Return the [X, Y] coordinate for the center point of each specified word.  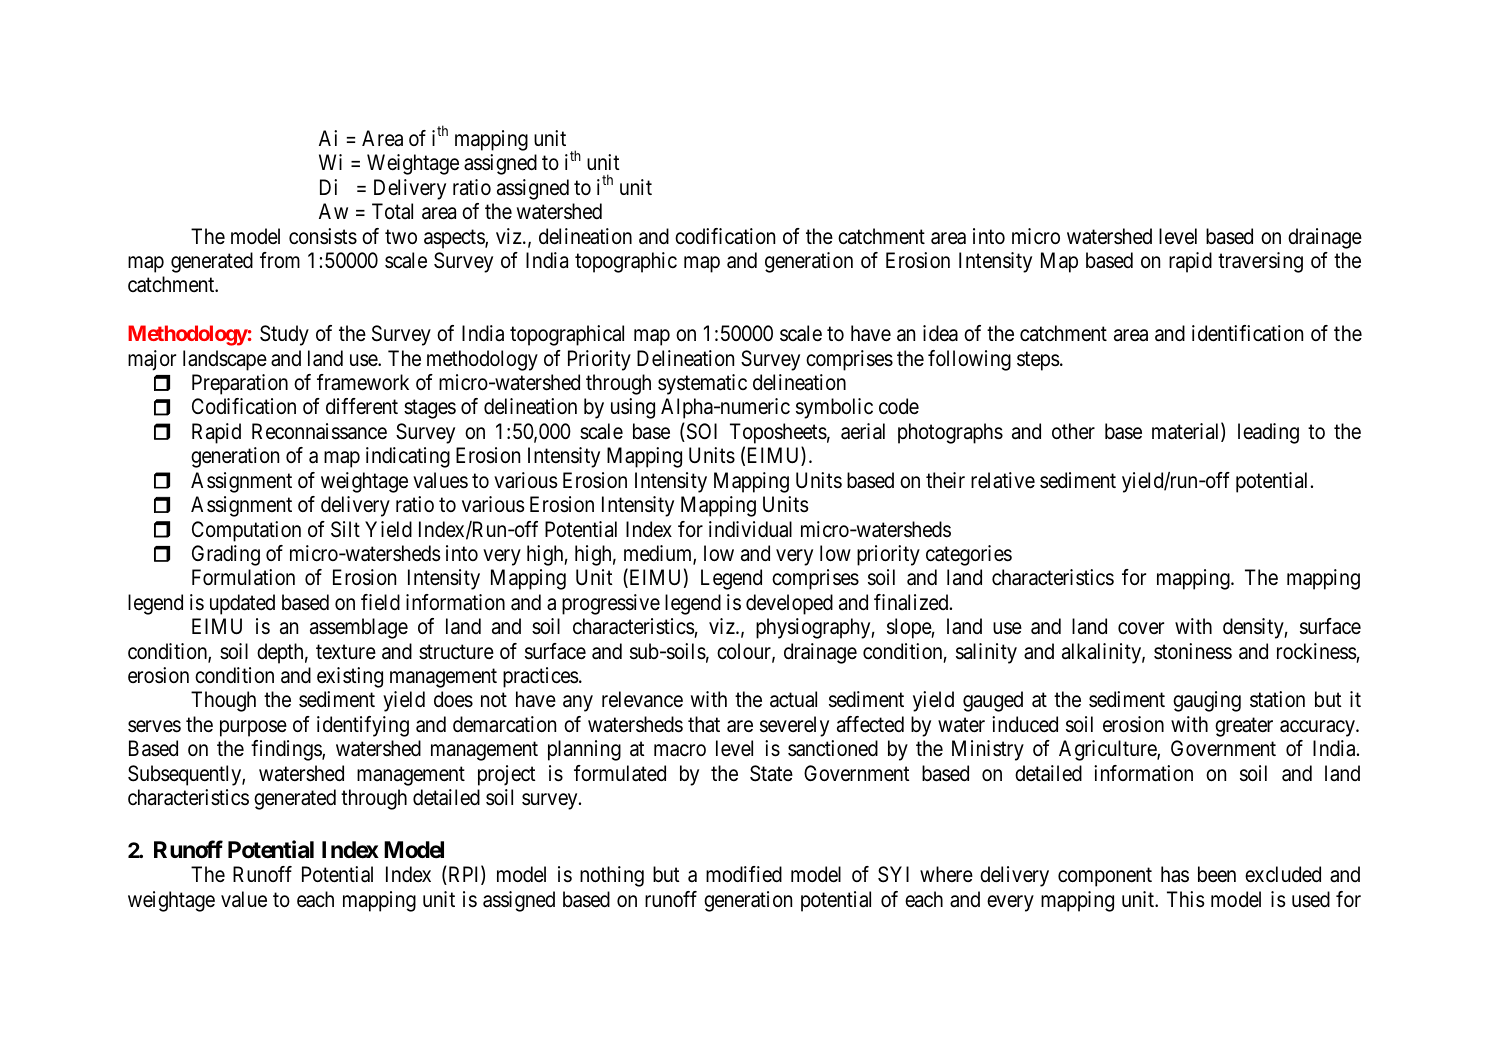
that [704, 724]
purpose [253, 728]
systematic [702, 384]
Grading [226, 555]
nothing [612, 876]
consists [323, 236]
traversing [1260, 262]
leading [1268, 433]
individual [750, 529]
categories [969, 555]
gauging [1207, 701]
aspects [455, 239]
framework [363, 382]
